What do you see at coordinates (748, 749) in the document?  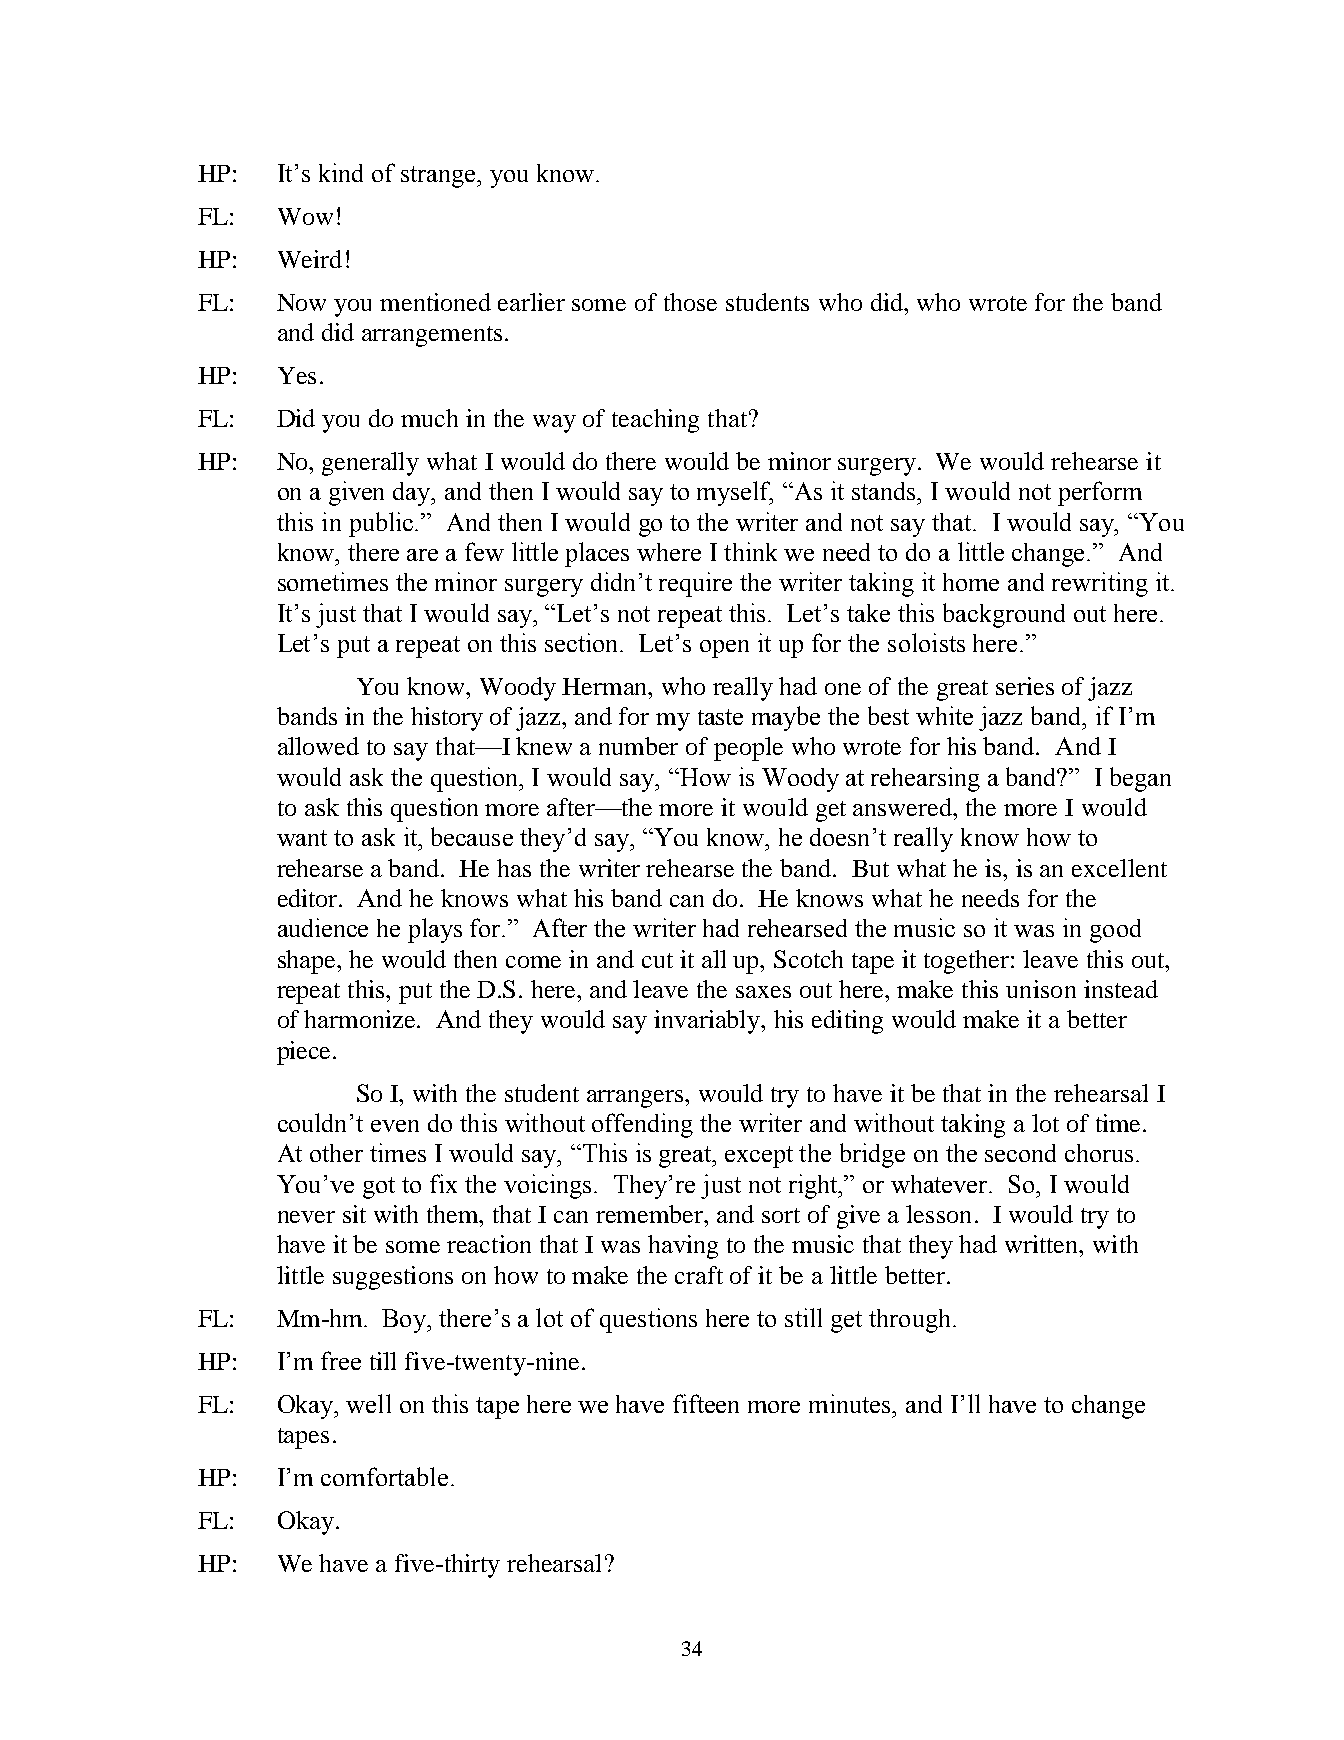 I see `people` at bounding box center [748, 749].
